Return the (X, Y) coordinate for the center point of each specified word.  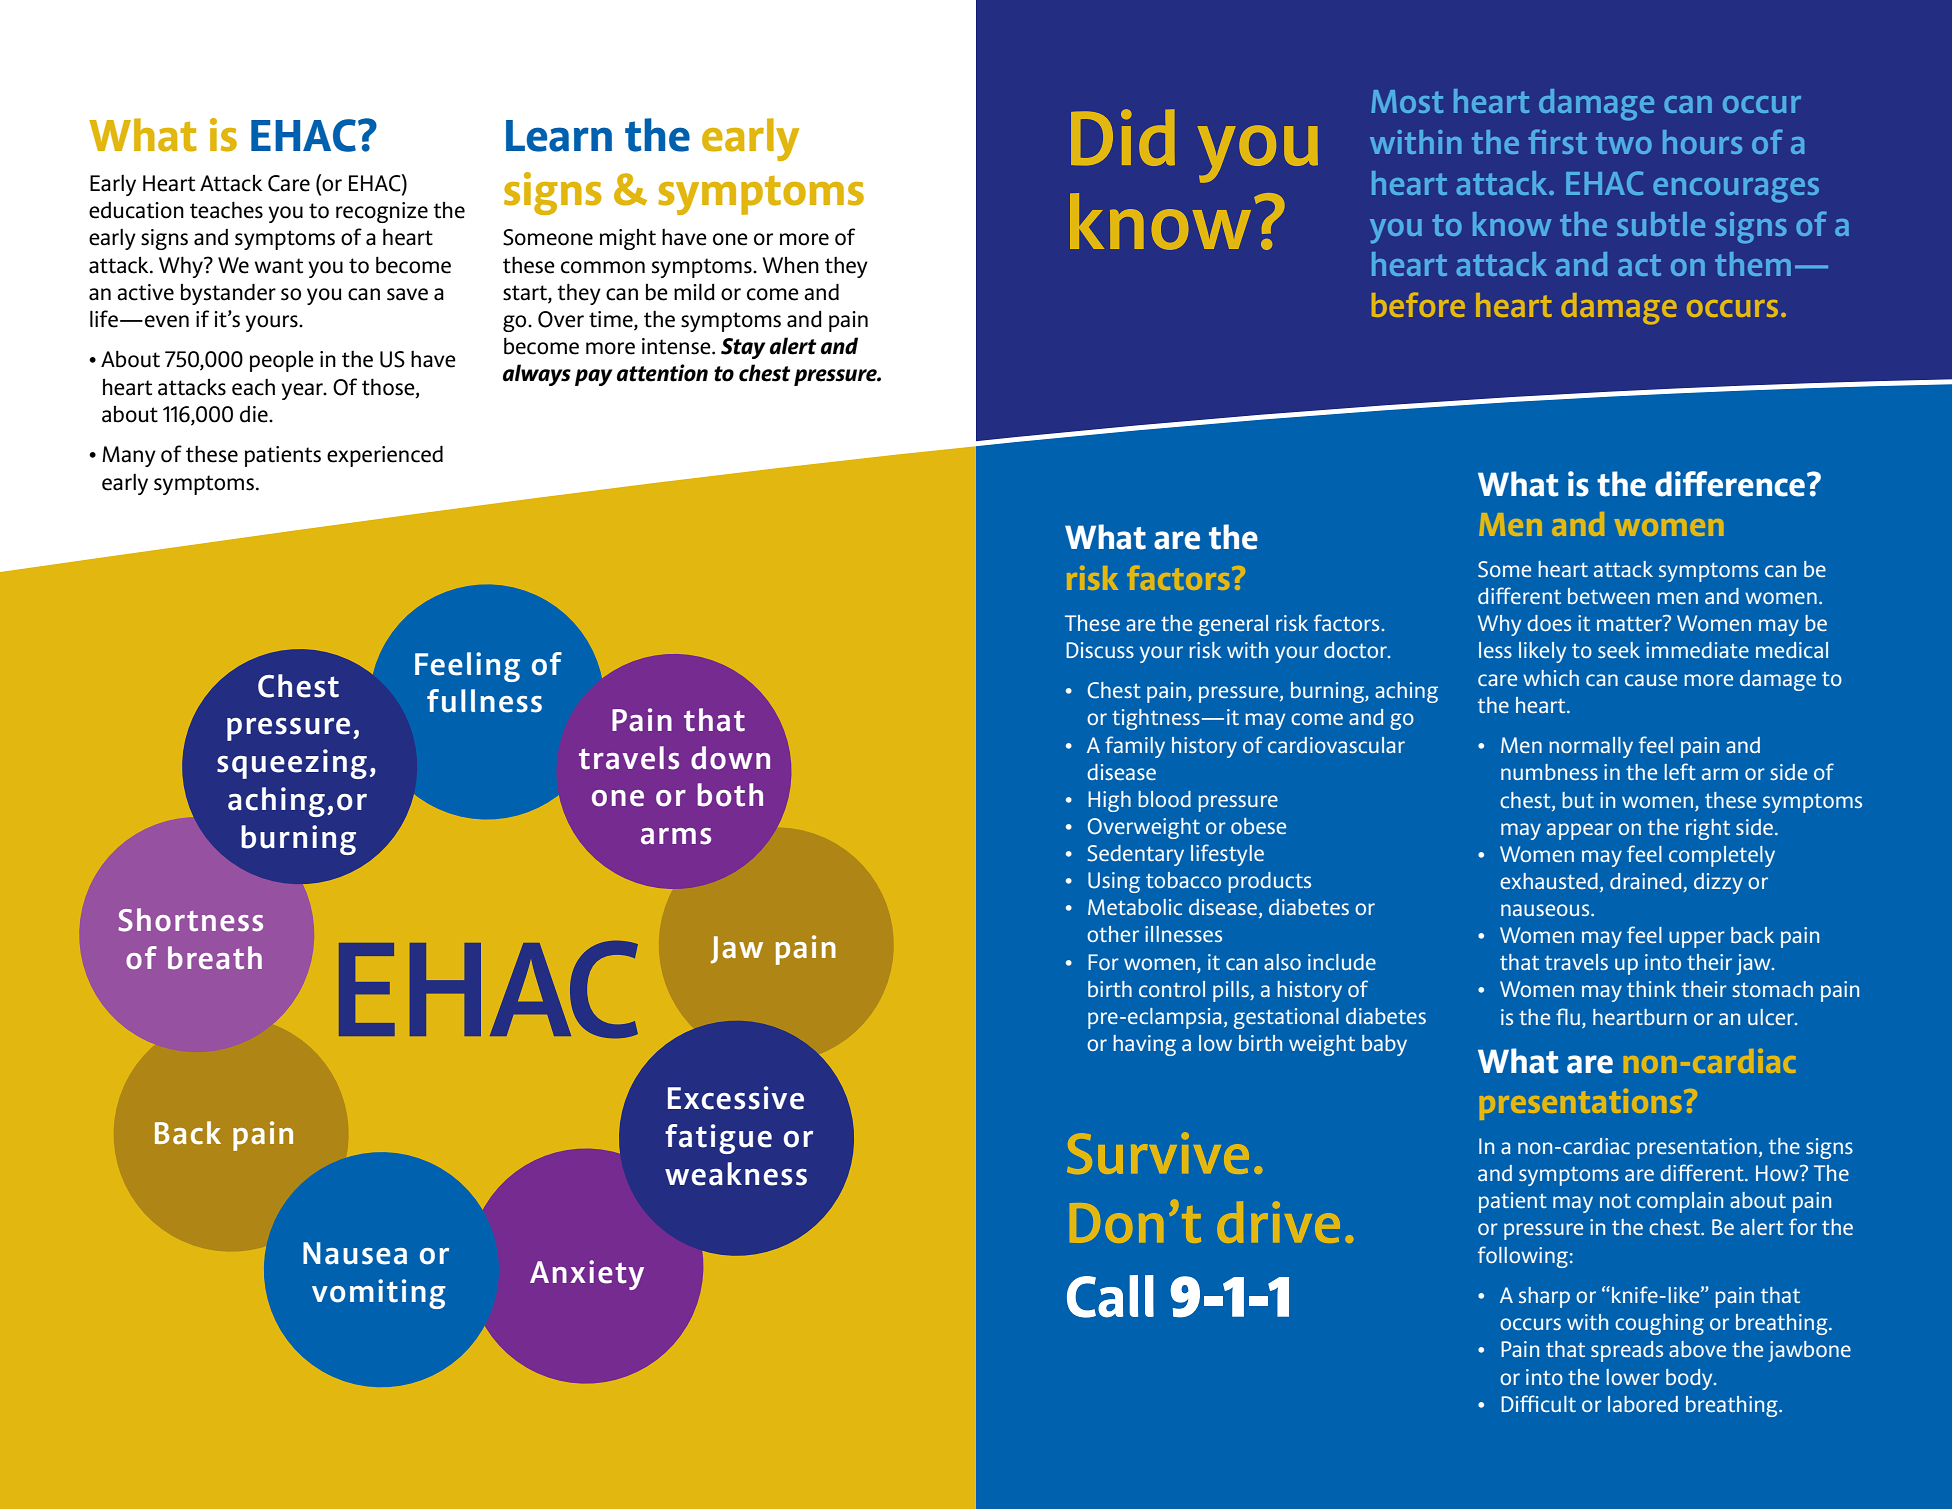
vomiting (379, 1294)
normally (1591, 747)
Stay (743, 348)
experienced (385, 456)
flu (1568, 1016)
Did (1123, 137)
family (1135, 747)
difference (1730, 484)
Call (1110, 1296)
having (1144, 1045)
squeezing (292, 764)
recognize (382, 212)
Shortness (190, 920)
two (1624, 143)
